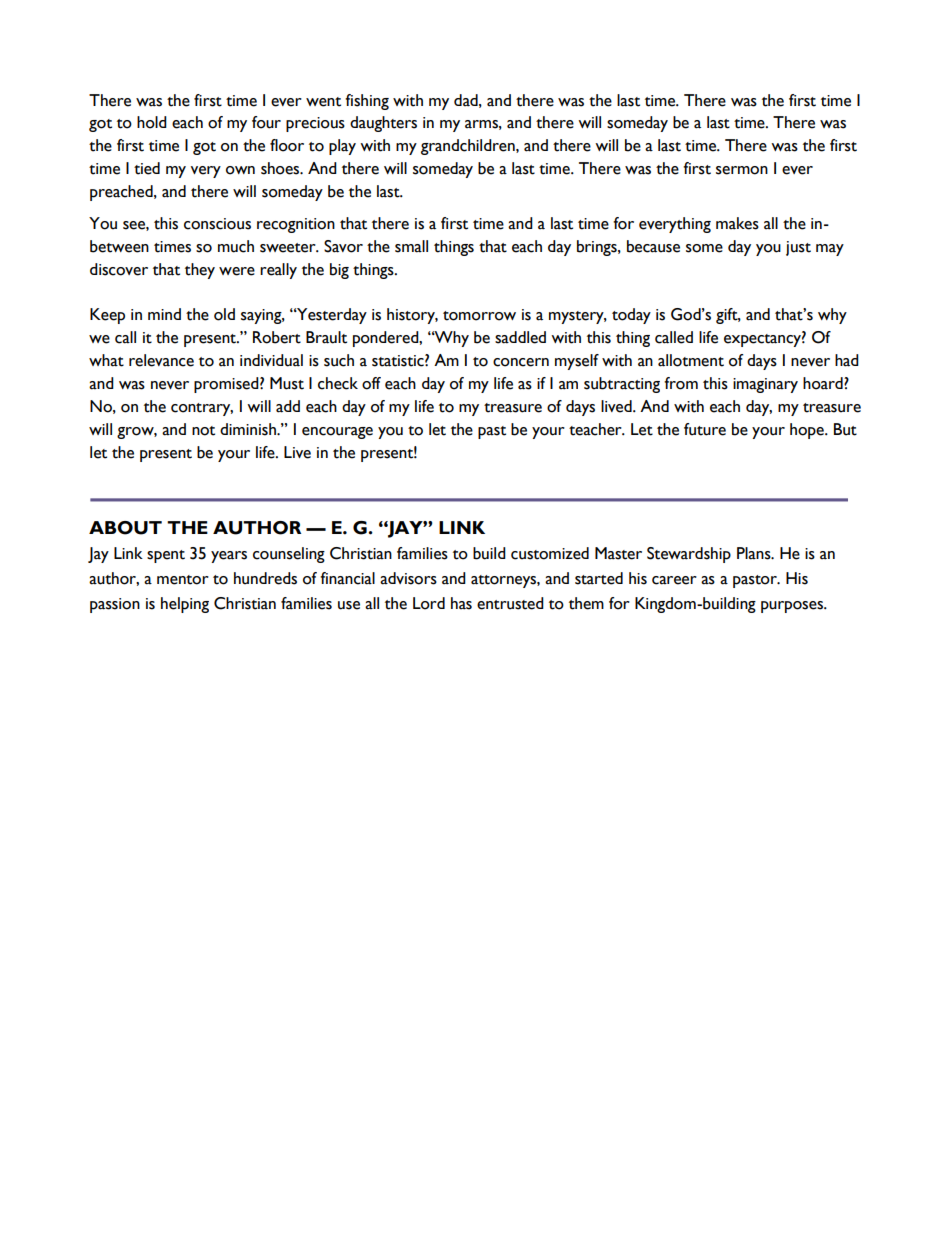 This screenshot has height=1233, width=952. I want to click on allotment, so click(691, 360).
